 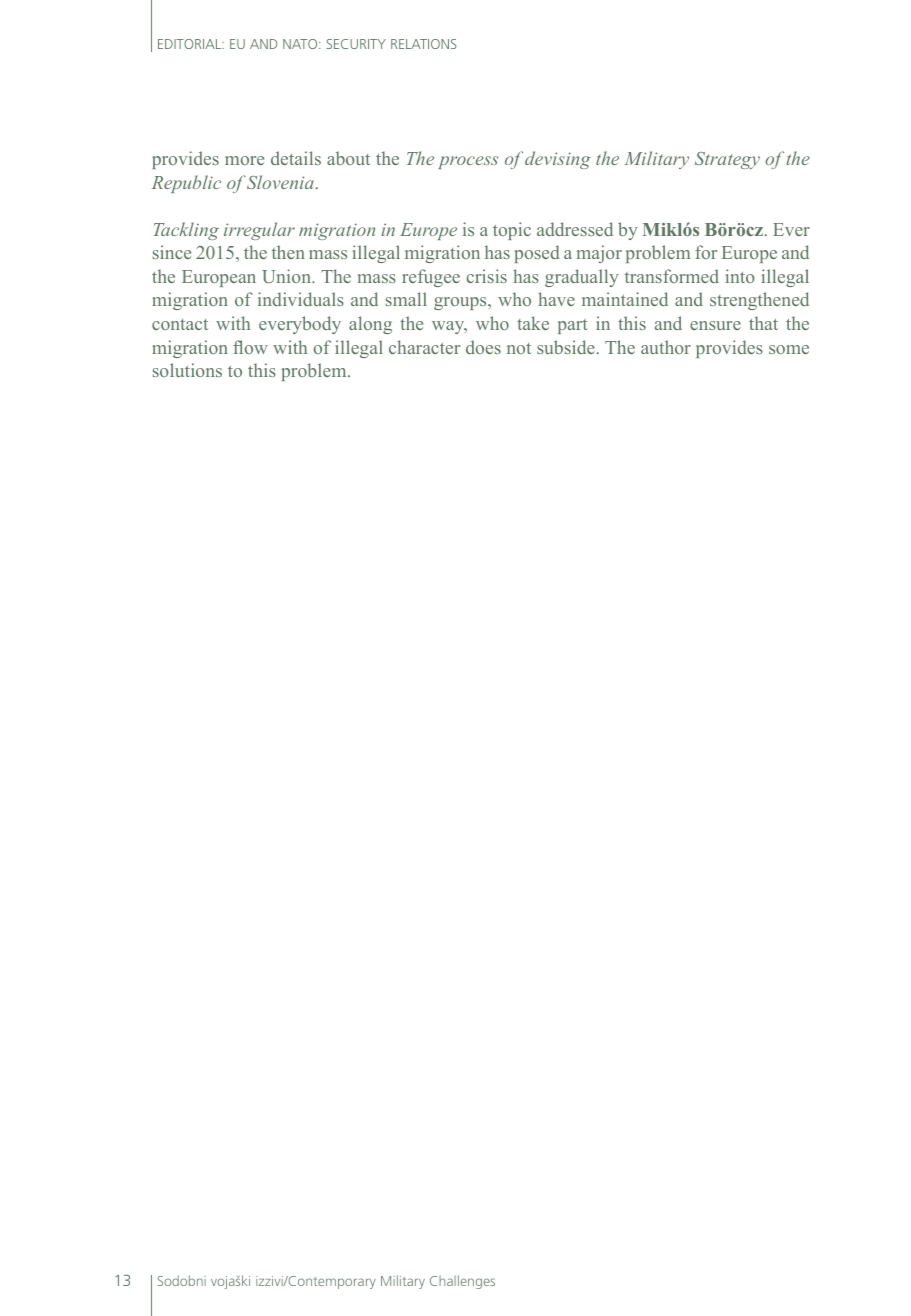 I want to click on flow, so click(x=250, y=347).
